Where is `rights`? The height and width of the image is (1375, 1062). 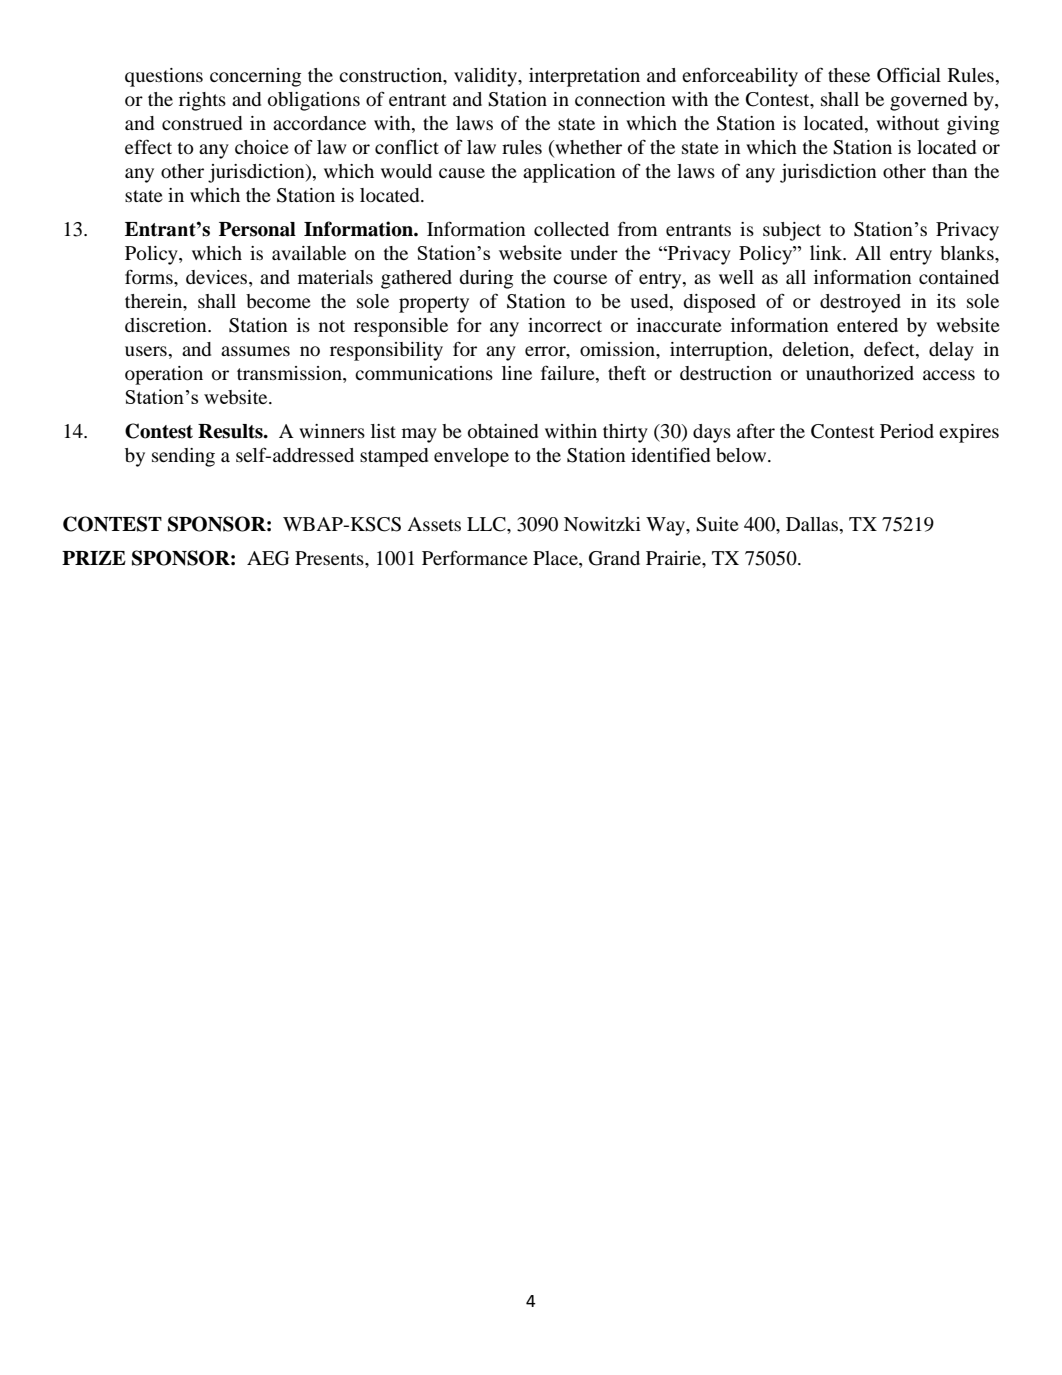 rights is located at coordinates (202, 101).
